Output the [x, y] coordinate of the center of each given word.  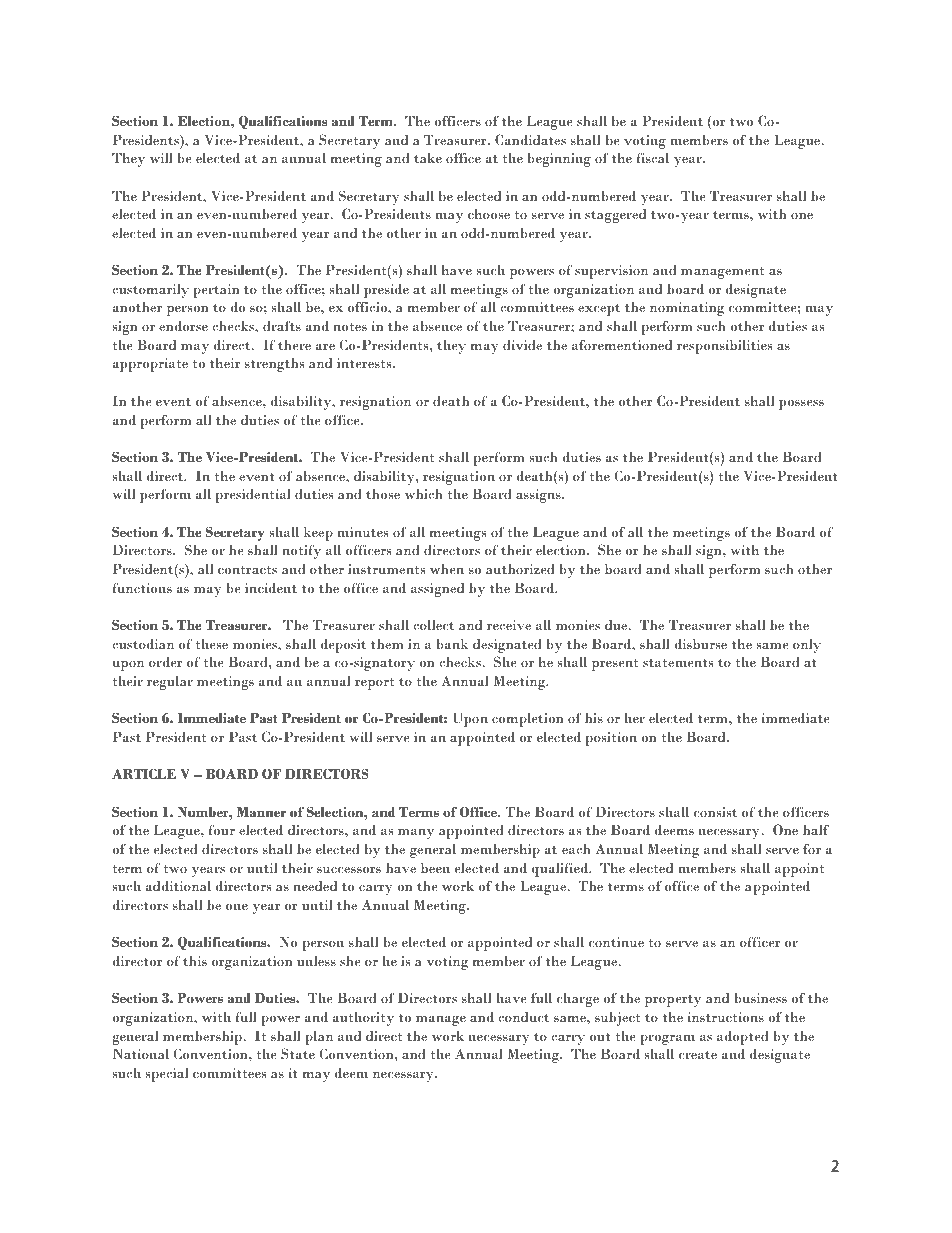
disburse [700, 643]
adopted [743, 1037]
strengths [274, 365]
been [435, 868]
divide [522, 345]
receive [509, 625]
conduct [523, 1016]
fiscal [652, 157]
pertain [216, 291]
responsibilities [724, 347]
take [428, 157]
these [211, 644]
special [166, 1075]
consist [715, 812]
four [221, 829]
